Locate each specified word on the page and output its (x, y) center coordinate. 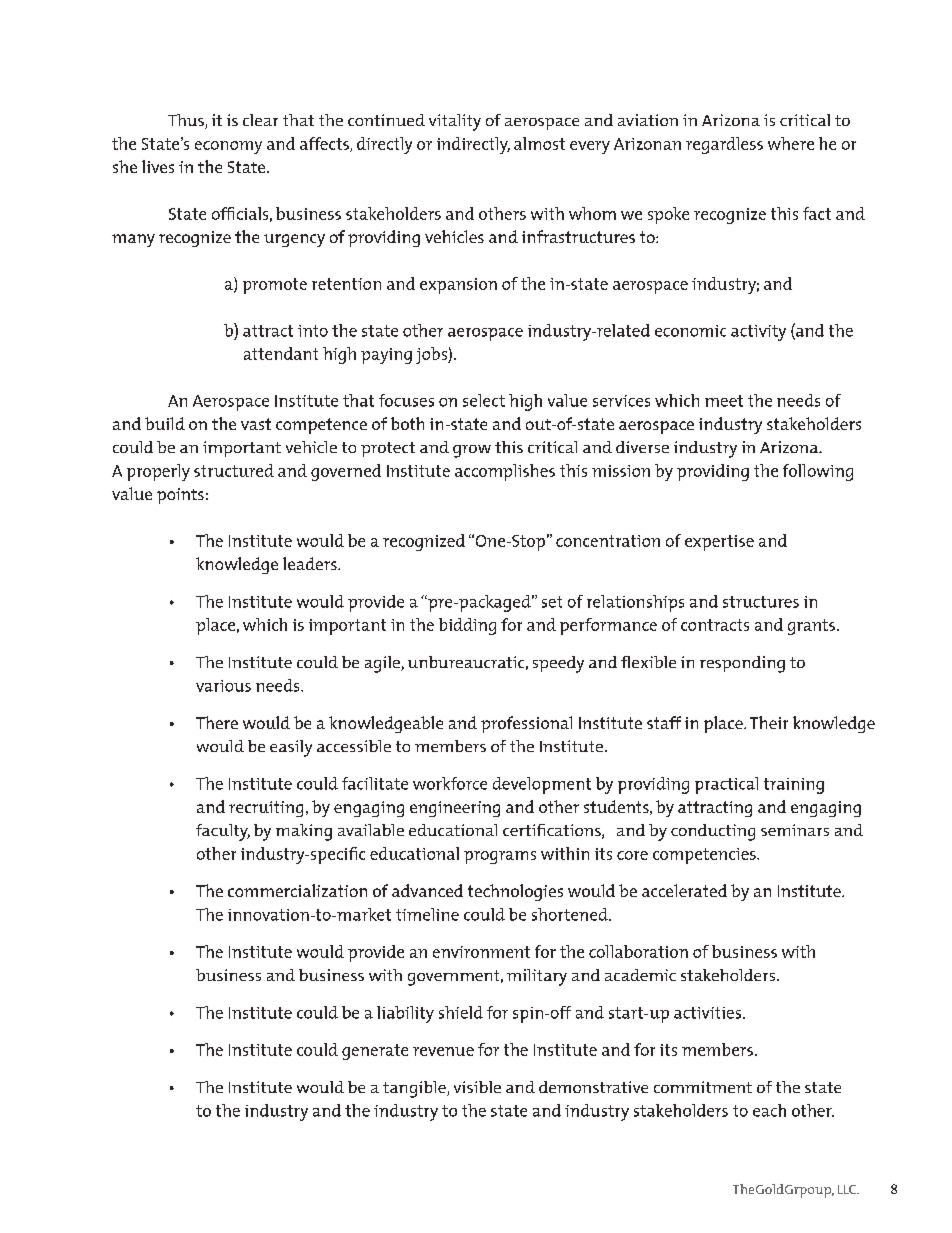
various (223, 686)
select (484, 400)
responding (742, 664)
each (769, 1110)
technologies (515, 892)
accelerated (684, 890)
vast (256, 424)
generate (375, 1052)
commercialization (297, 890)
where (791, 143)
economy (228, 147)
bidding (467, 626)
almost (539, 143)
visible (477, 1087)
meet (724, 401)
